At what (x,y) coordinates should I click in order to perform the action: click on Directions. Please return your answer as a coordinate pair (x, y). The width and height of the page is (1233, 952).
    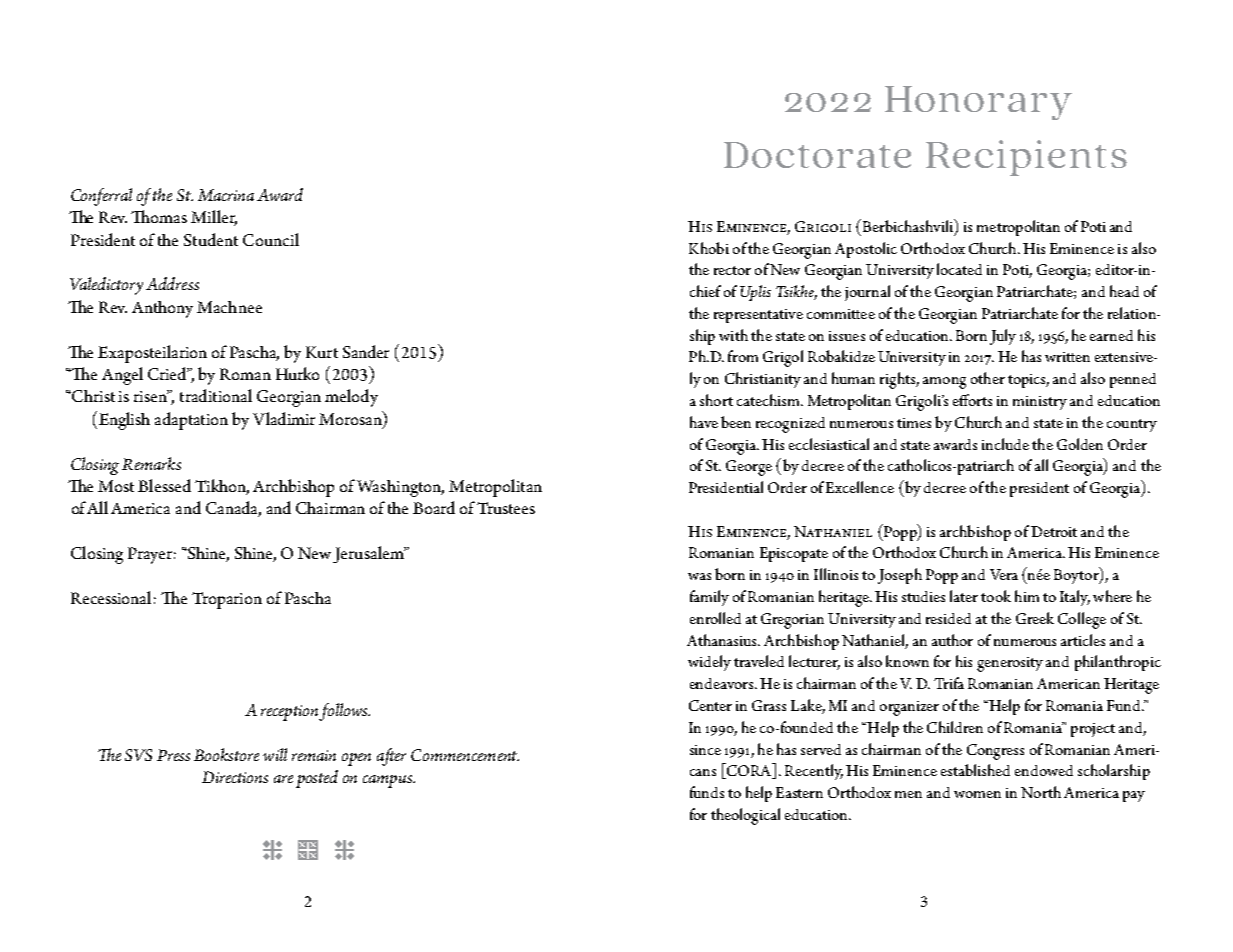
    Looking at the image, I should click on (235, 777).
